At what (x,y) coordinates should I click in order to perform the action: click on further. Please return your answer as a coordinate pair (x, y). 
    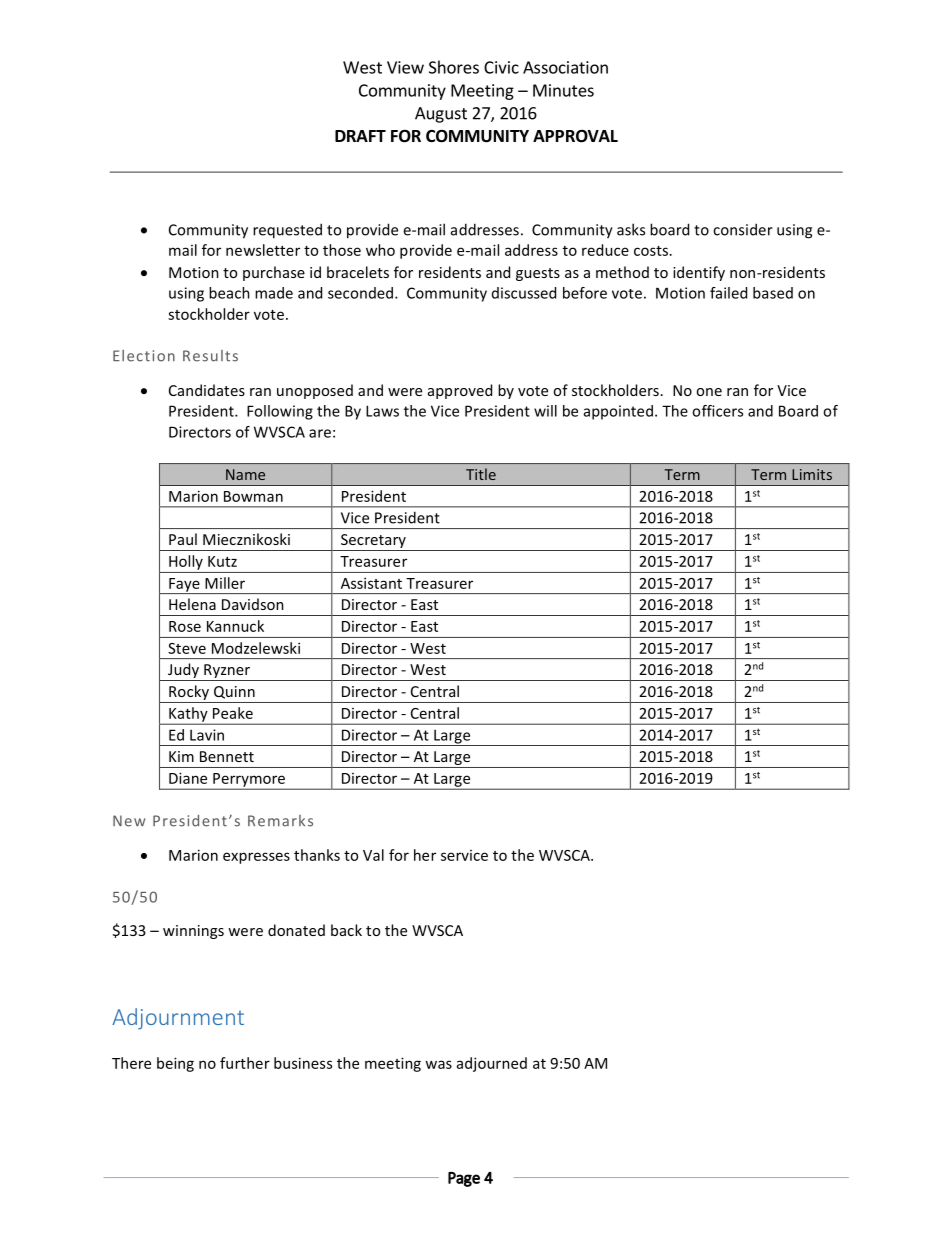
    Looking at the image, I should click on (245, 1063).
